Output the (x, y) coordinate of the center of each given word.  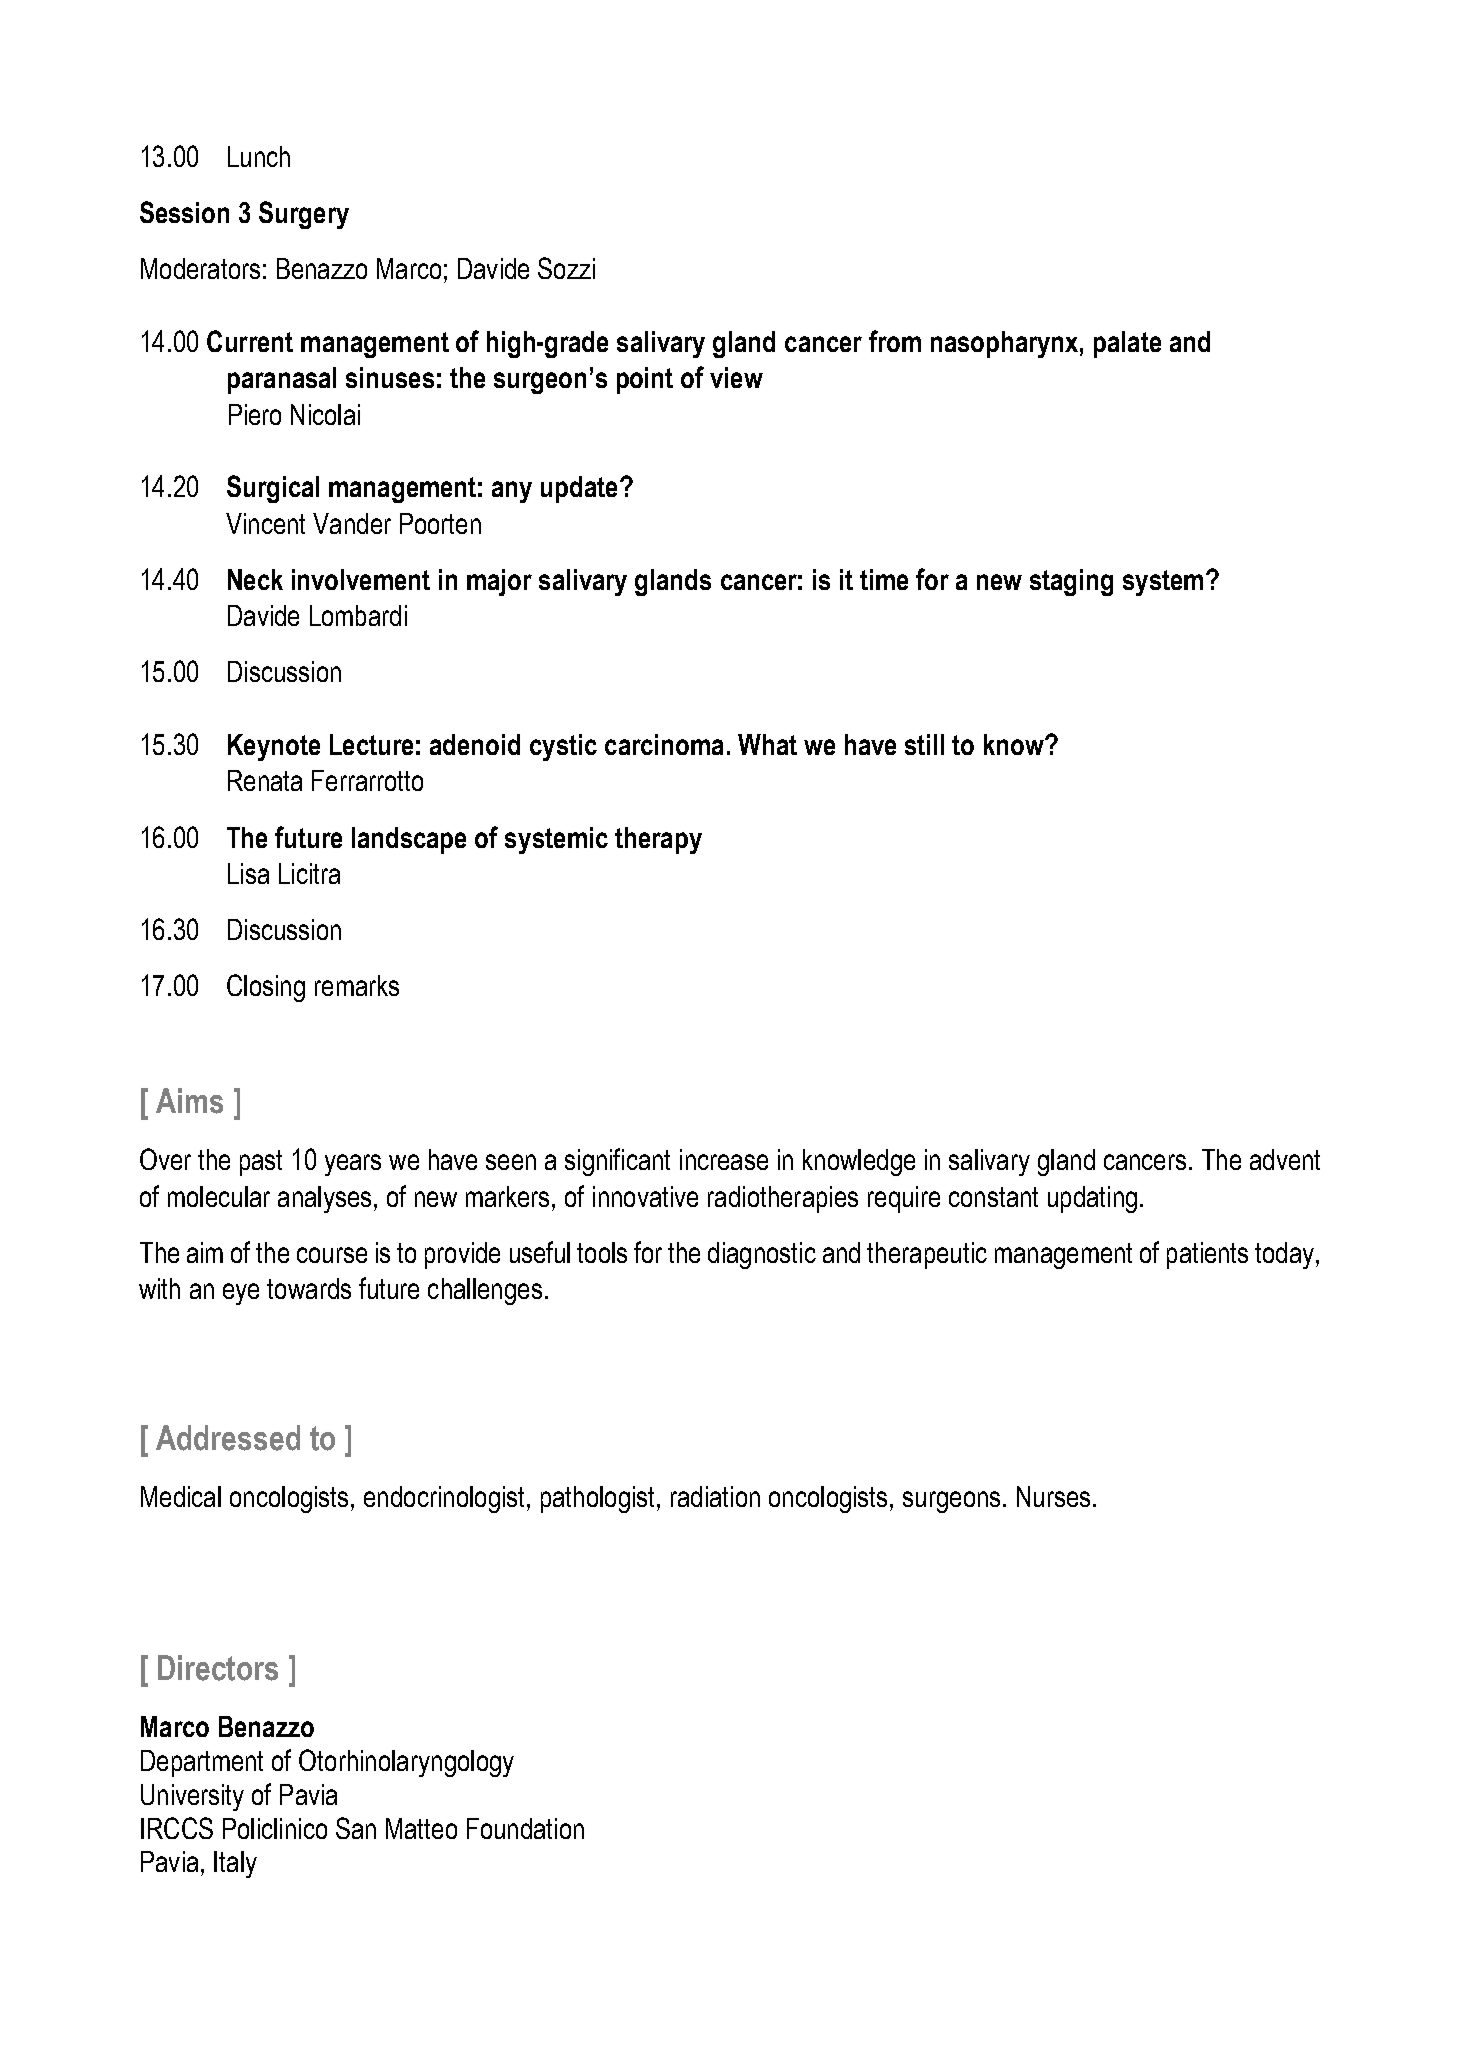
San (356, 1828)
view (736, 377)
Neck (255, 579)
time (884, 579)
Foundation (525, 1828)
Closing (266, 988)
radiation (715, 1496)
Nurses (1053, 1496)
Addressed (228, 1438)
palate (1127, 344)
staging (1071, 582)
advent (1285, 1159)
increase (724, 1159)
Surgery (304, 215)
